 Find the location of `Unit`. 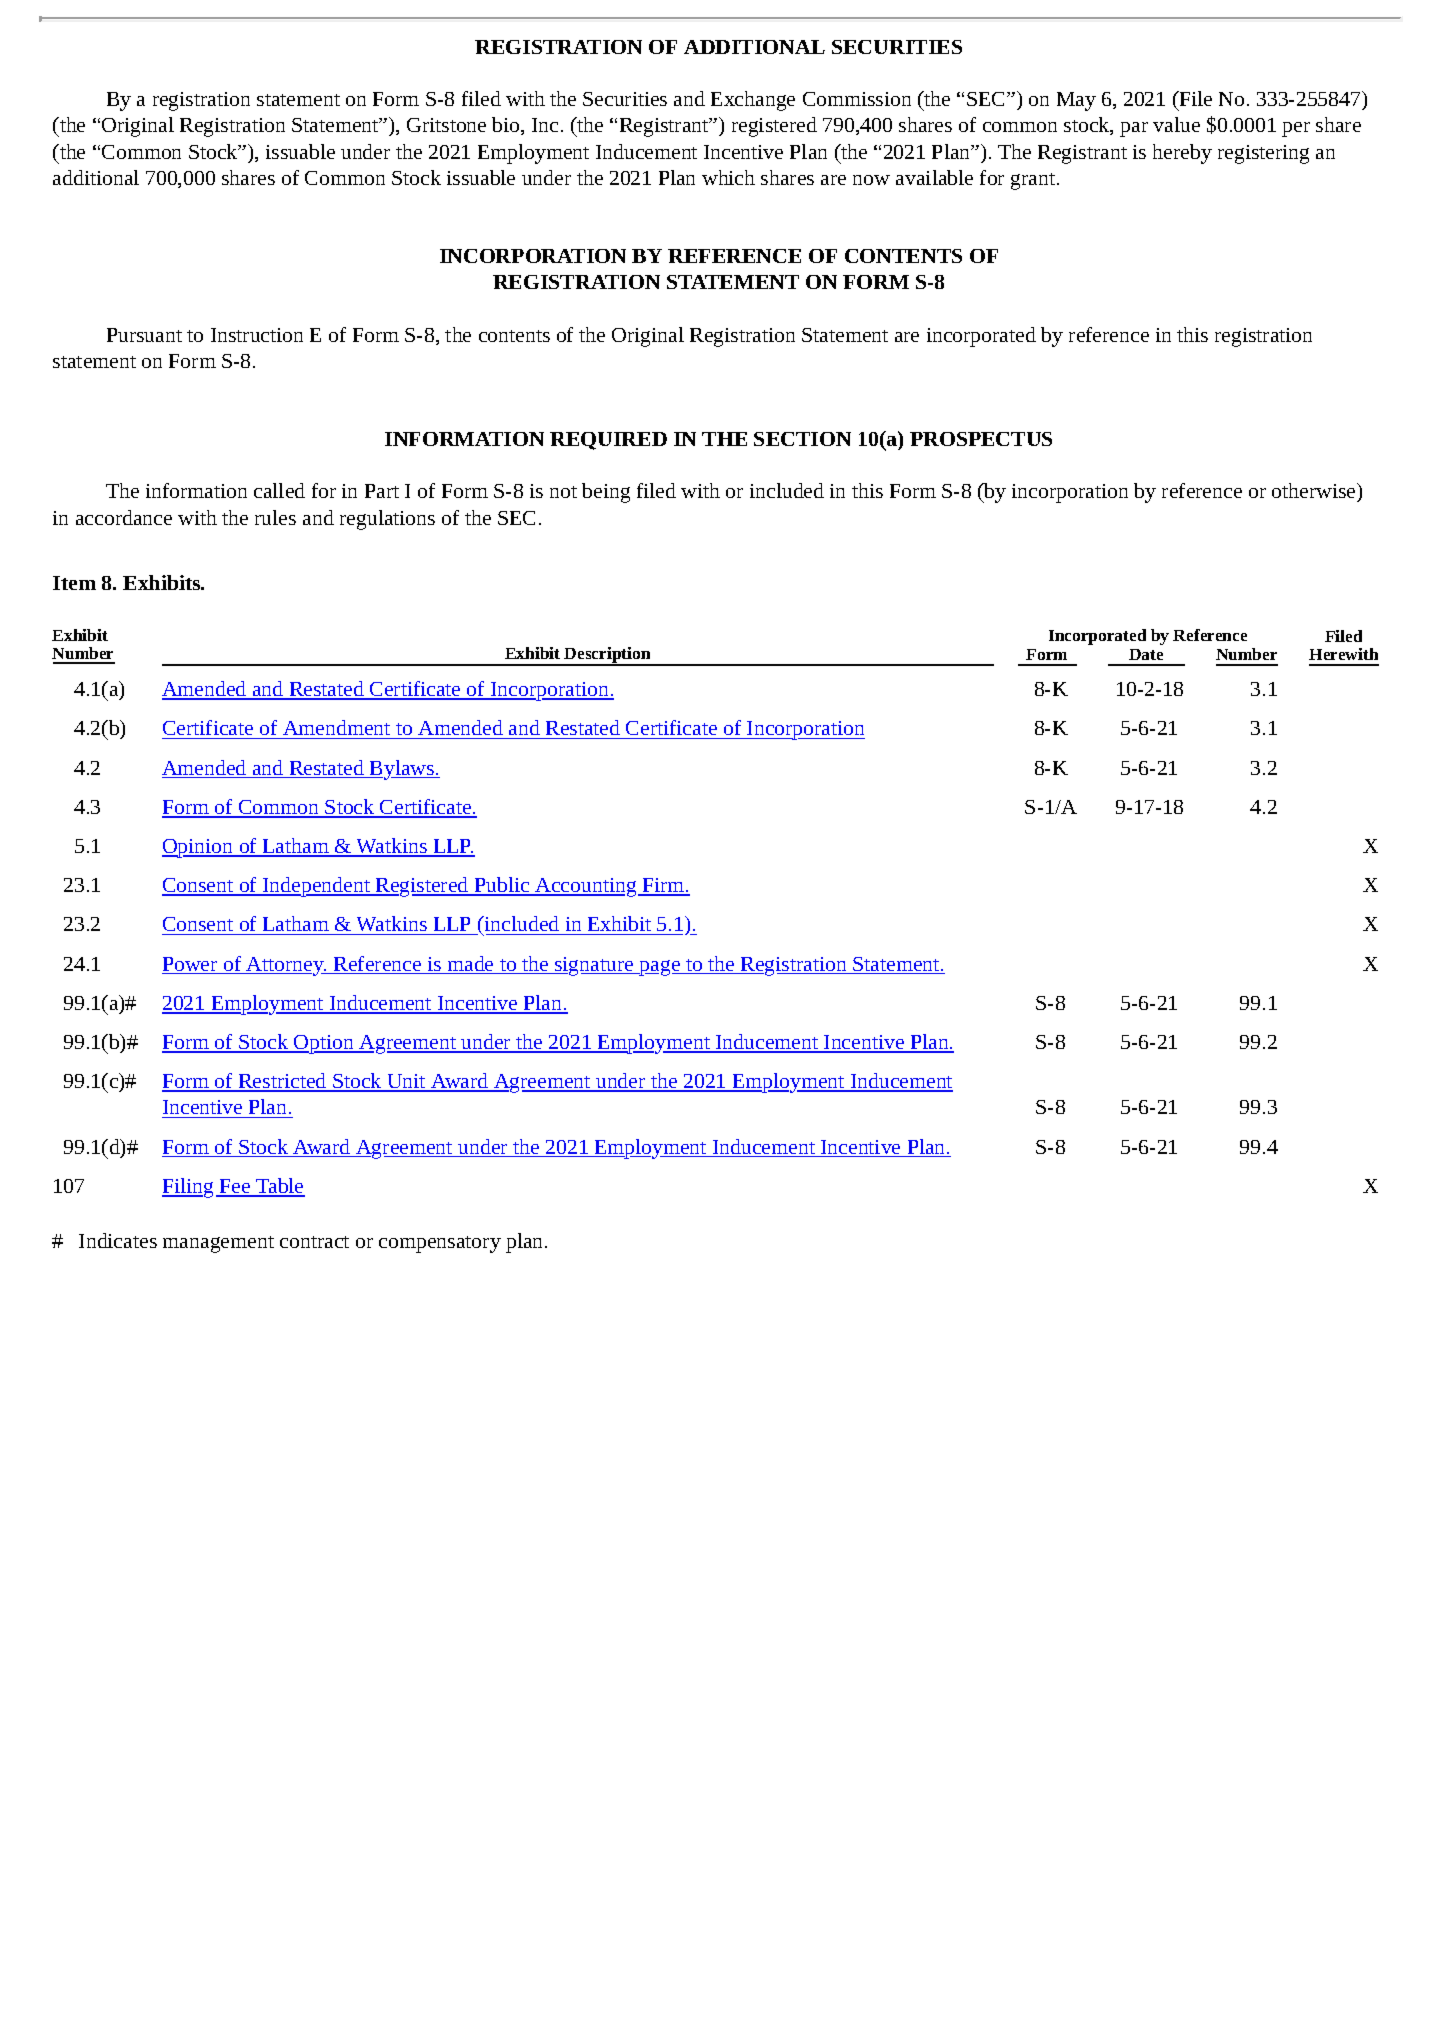

Unit is located at coordinates (406, 1082).
